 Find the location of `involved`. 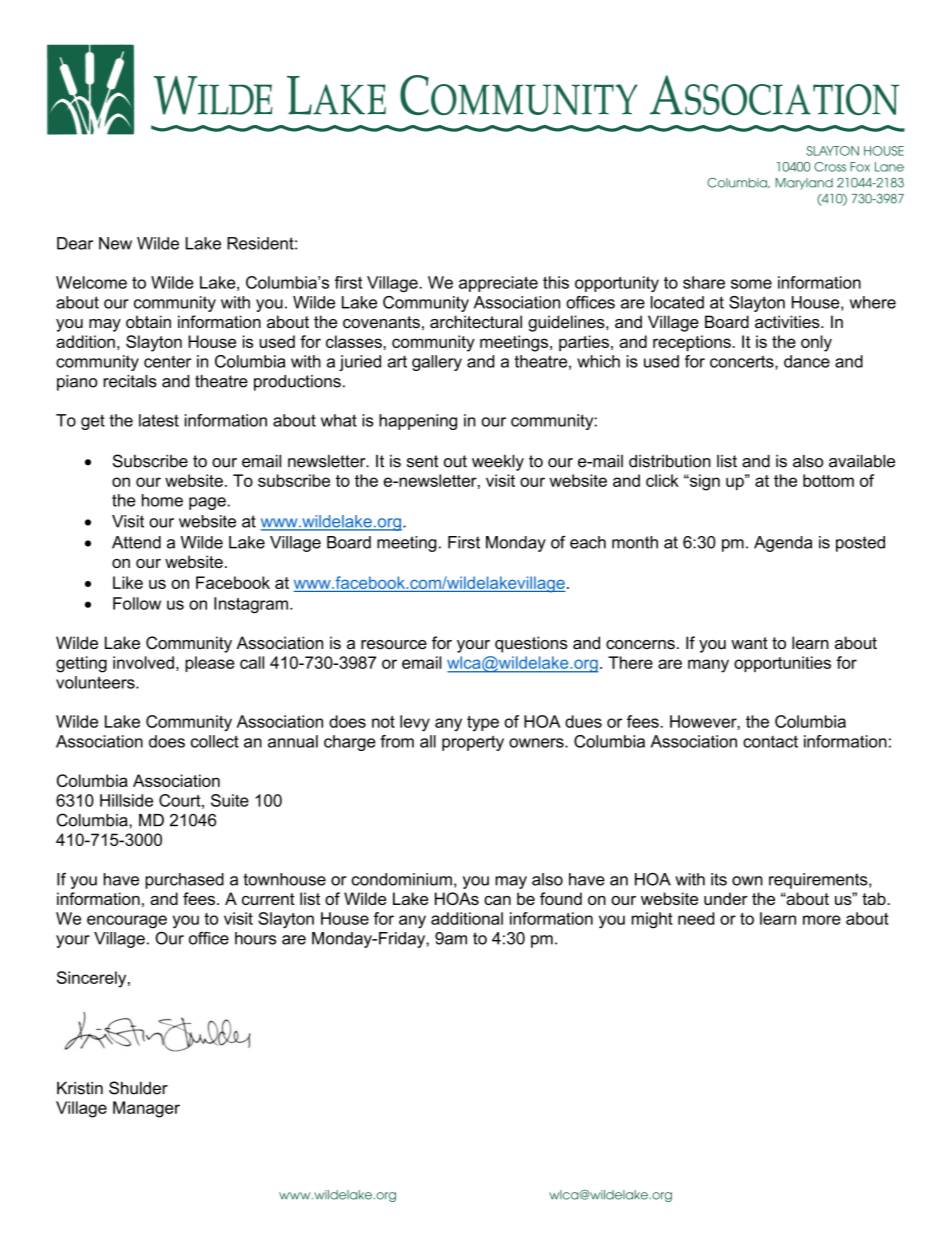

involved is located at coordinates (143, 662).
